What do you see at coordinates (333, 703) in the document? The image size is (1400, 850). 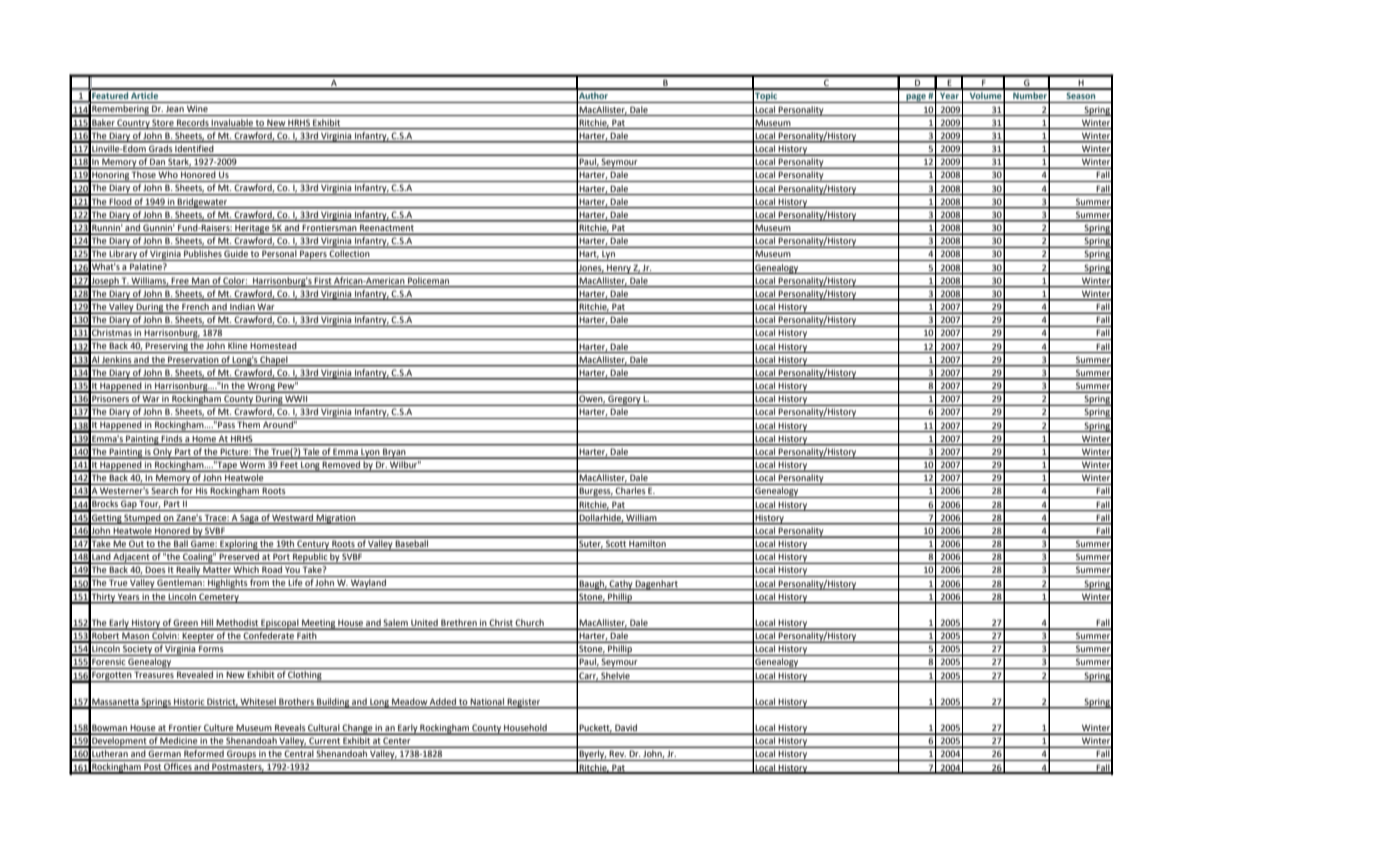 I see `Building` at bounding box center [333, 703].
